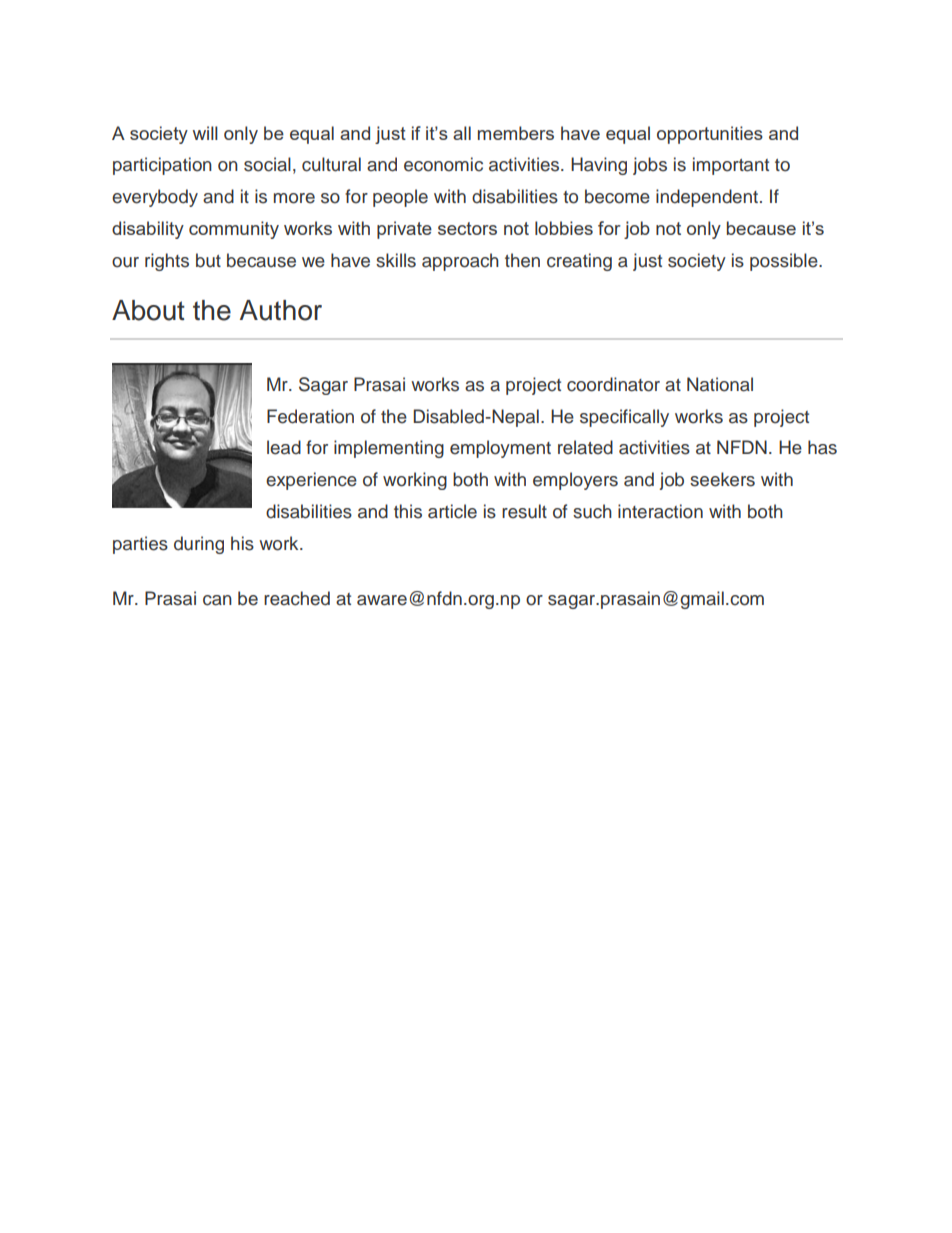 The width and height of the screenshot is (952, 1233). I want to click on can, so click(217, 600).
